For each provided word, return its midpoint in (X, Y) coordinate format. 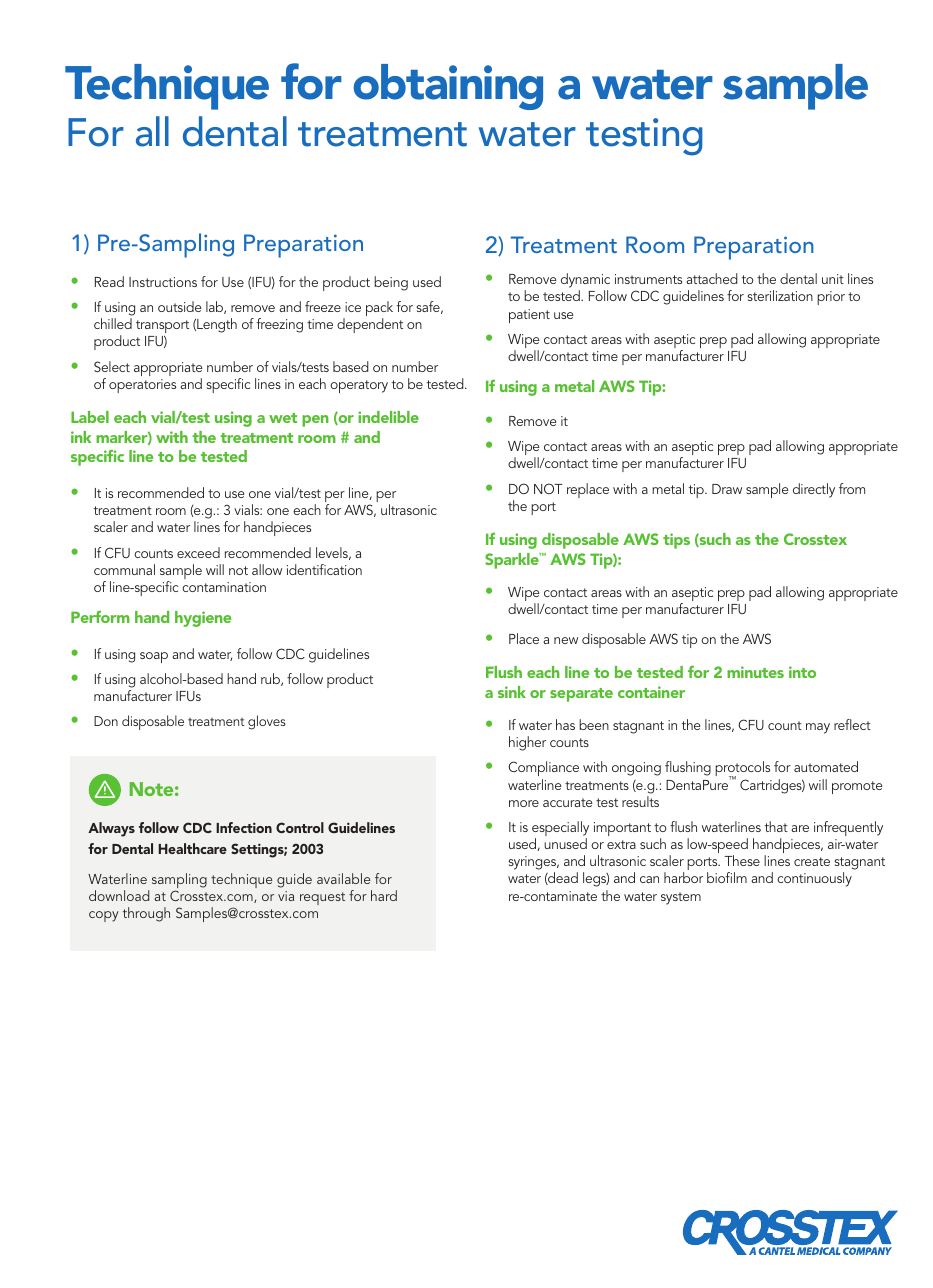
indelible (388, 417)
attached (712, 278)
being (391, 283)
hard (384, 895)
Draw (727, 489)
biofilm (727, 877)
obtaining (448, 87)
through (146, 914)
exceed (198, 552)
